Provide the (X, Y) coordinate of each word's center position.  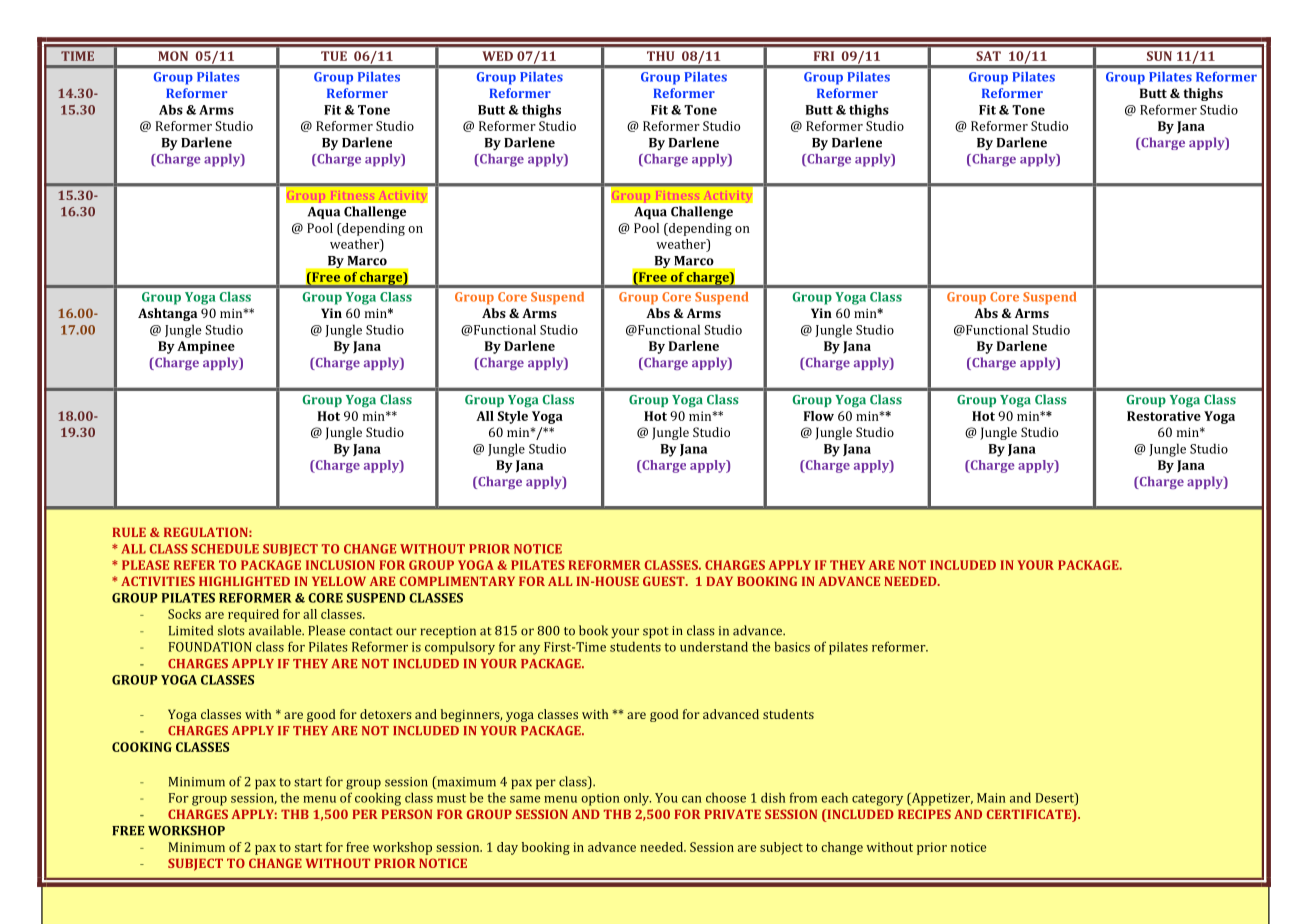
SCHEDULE (225, 549)
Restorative (1164, 416)
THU (660, 56)
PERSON (406, 814)
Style (513, 417)
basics (792, 646)
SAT (988, 56)
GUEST (665, 581)
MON (173, 56)
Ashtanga (167, 314)
